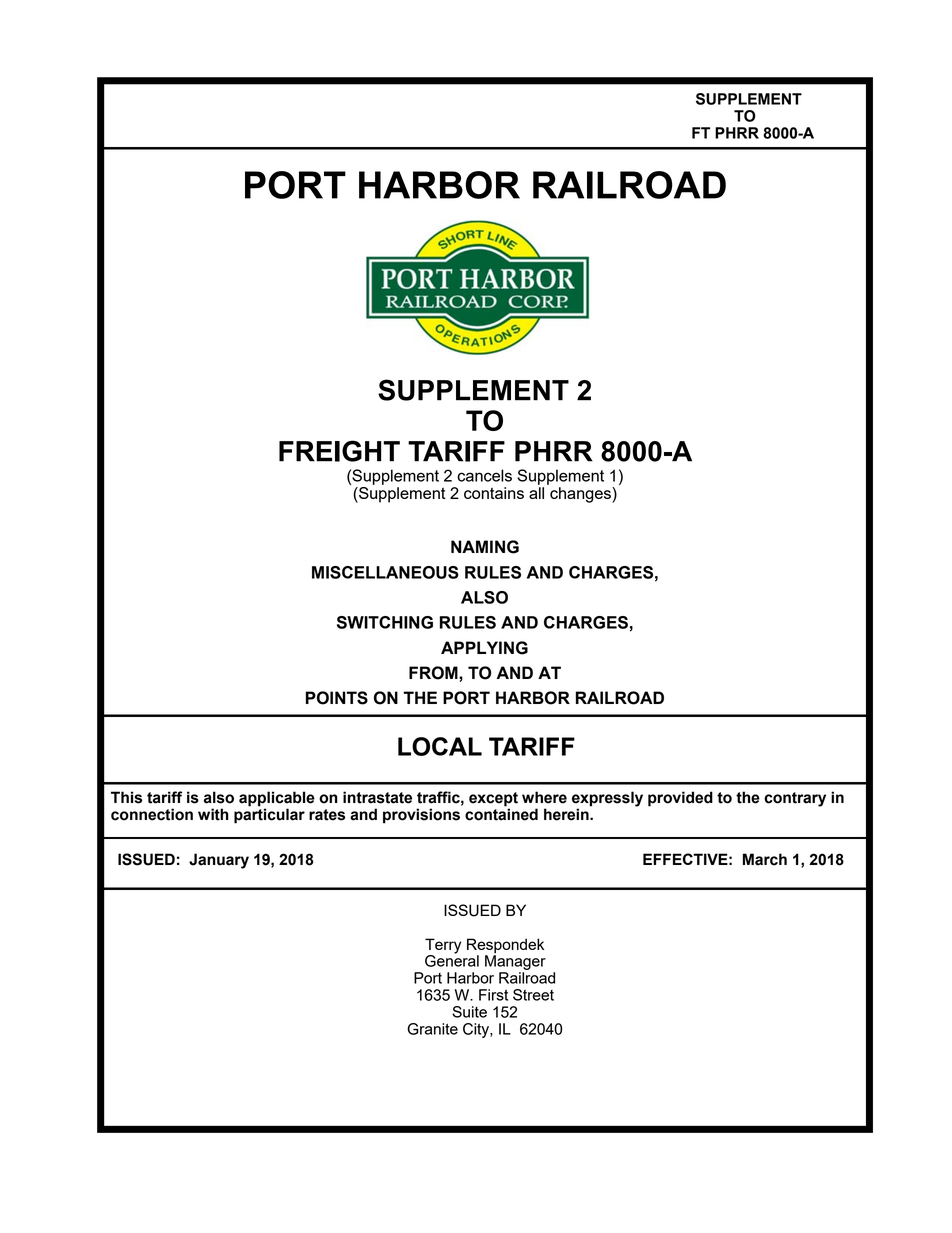  I want to click on General, so click(452, 960).
